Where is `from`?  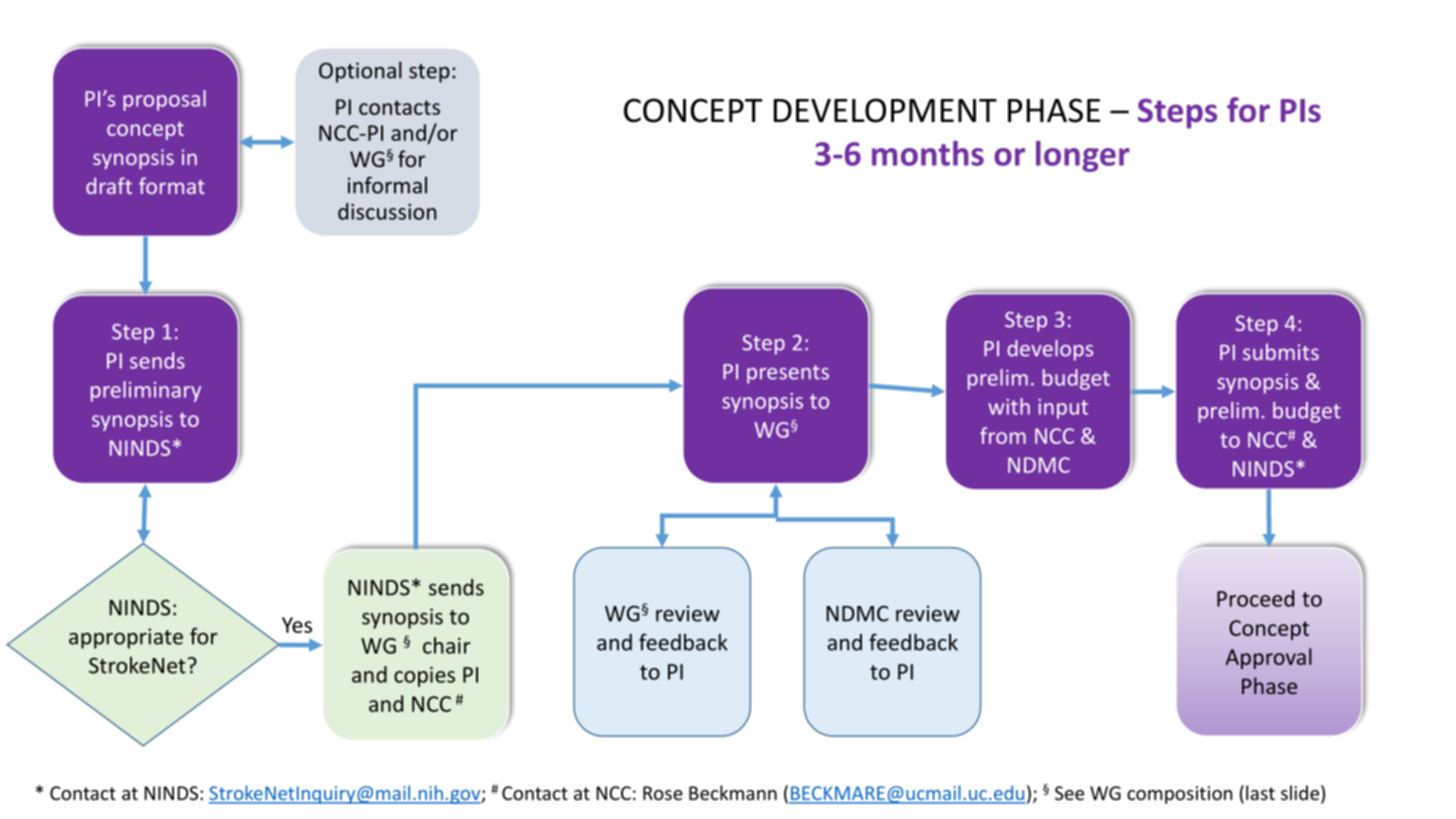
from is located at coordinates (1003, 435).
